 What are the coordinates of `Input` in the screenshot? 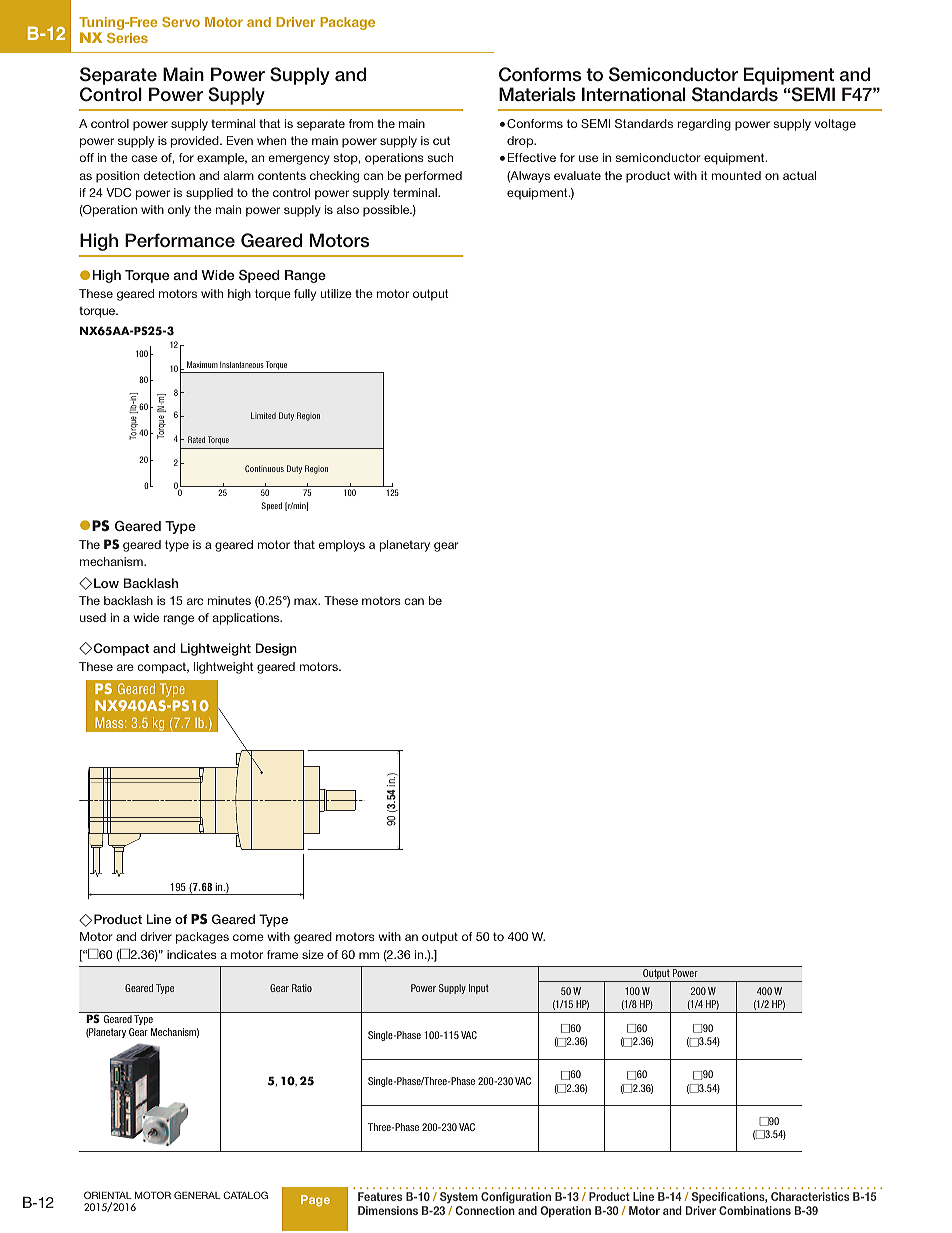 It's located at (479, 989).
